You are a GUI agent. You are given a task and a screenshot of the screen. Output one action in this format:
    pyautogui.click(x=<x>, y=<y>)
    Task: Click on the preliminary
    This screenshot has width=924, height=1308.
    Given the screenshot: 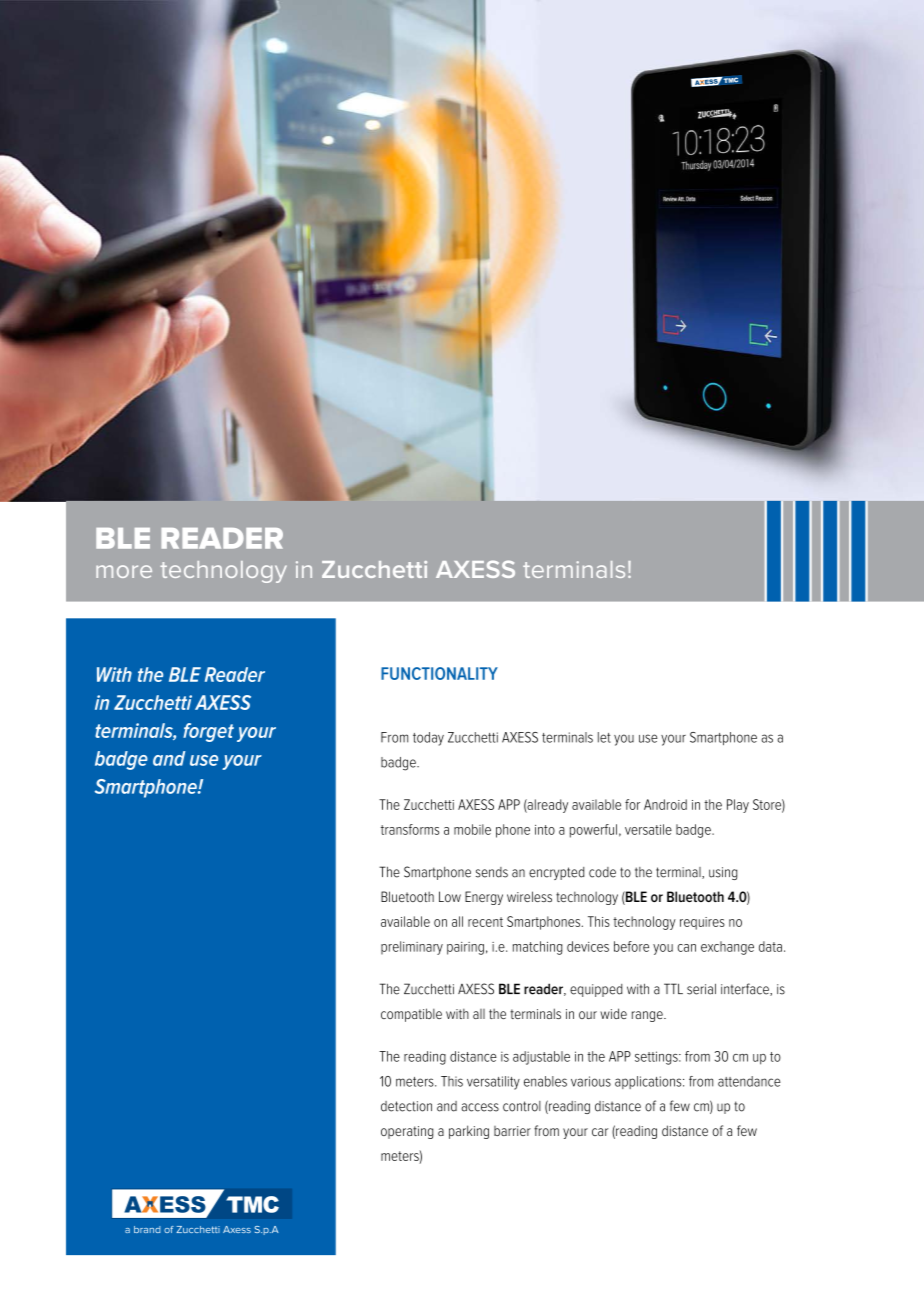 What is the action you would take?
    pyautogui.click(x=412, y=948)
